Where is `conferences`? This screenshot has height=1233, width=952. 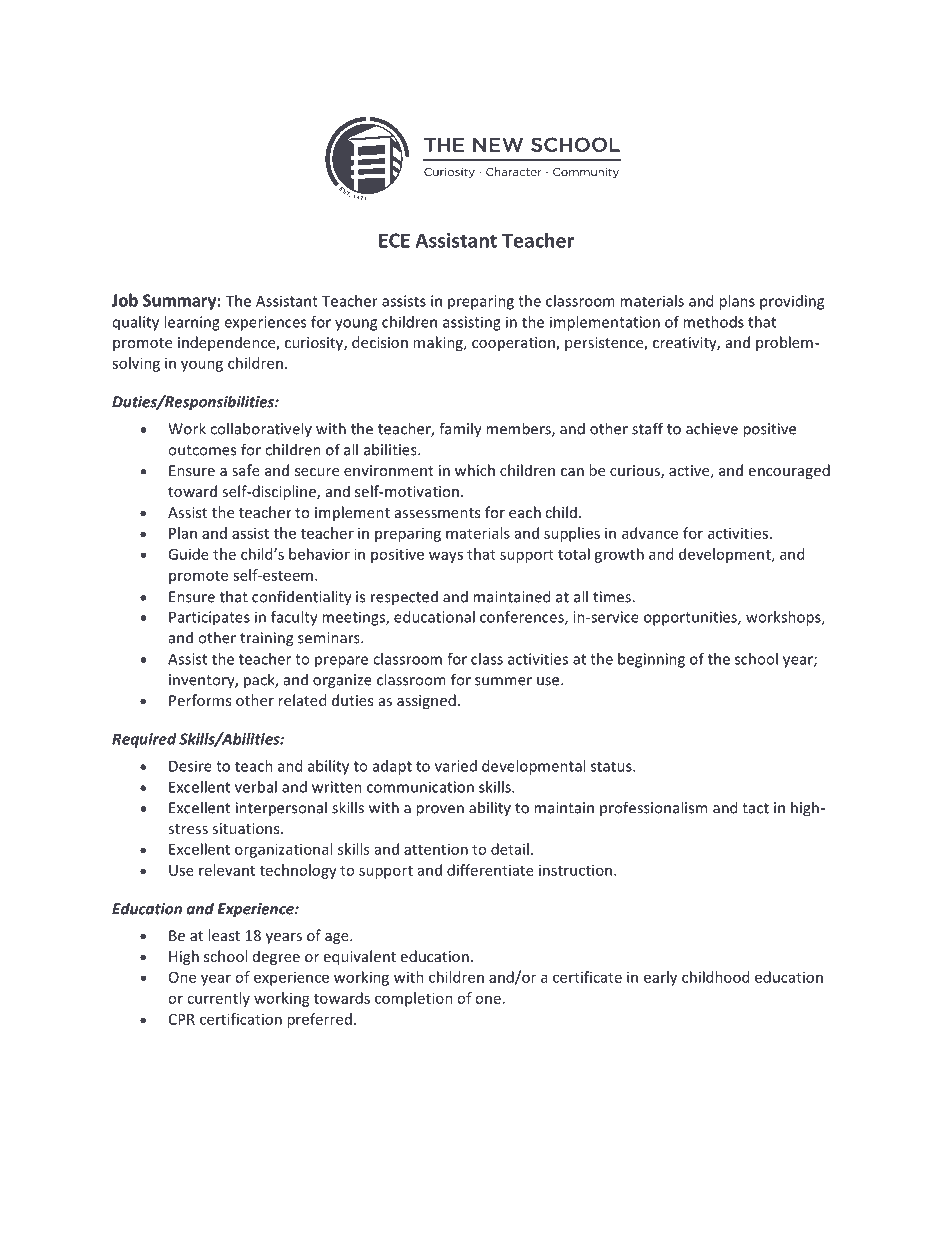
conferences is located at coordinates (523, 618).
